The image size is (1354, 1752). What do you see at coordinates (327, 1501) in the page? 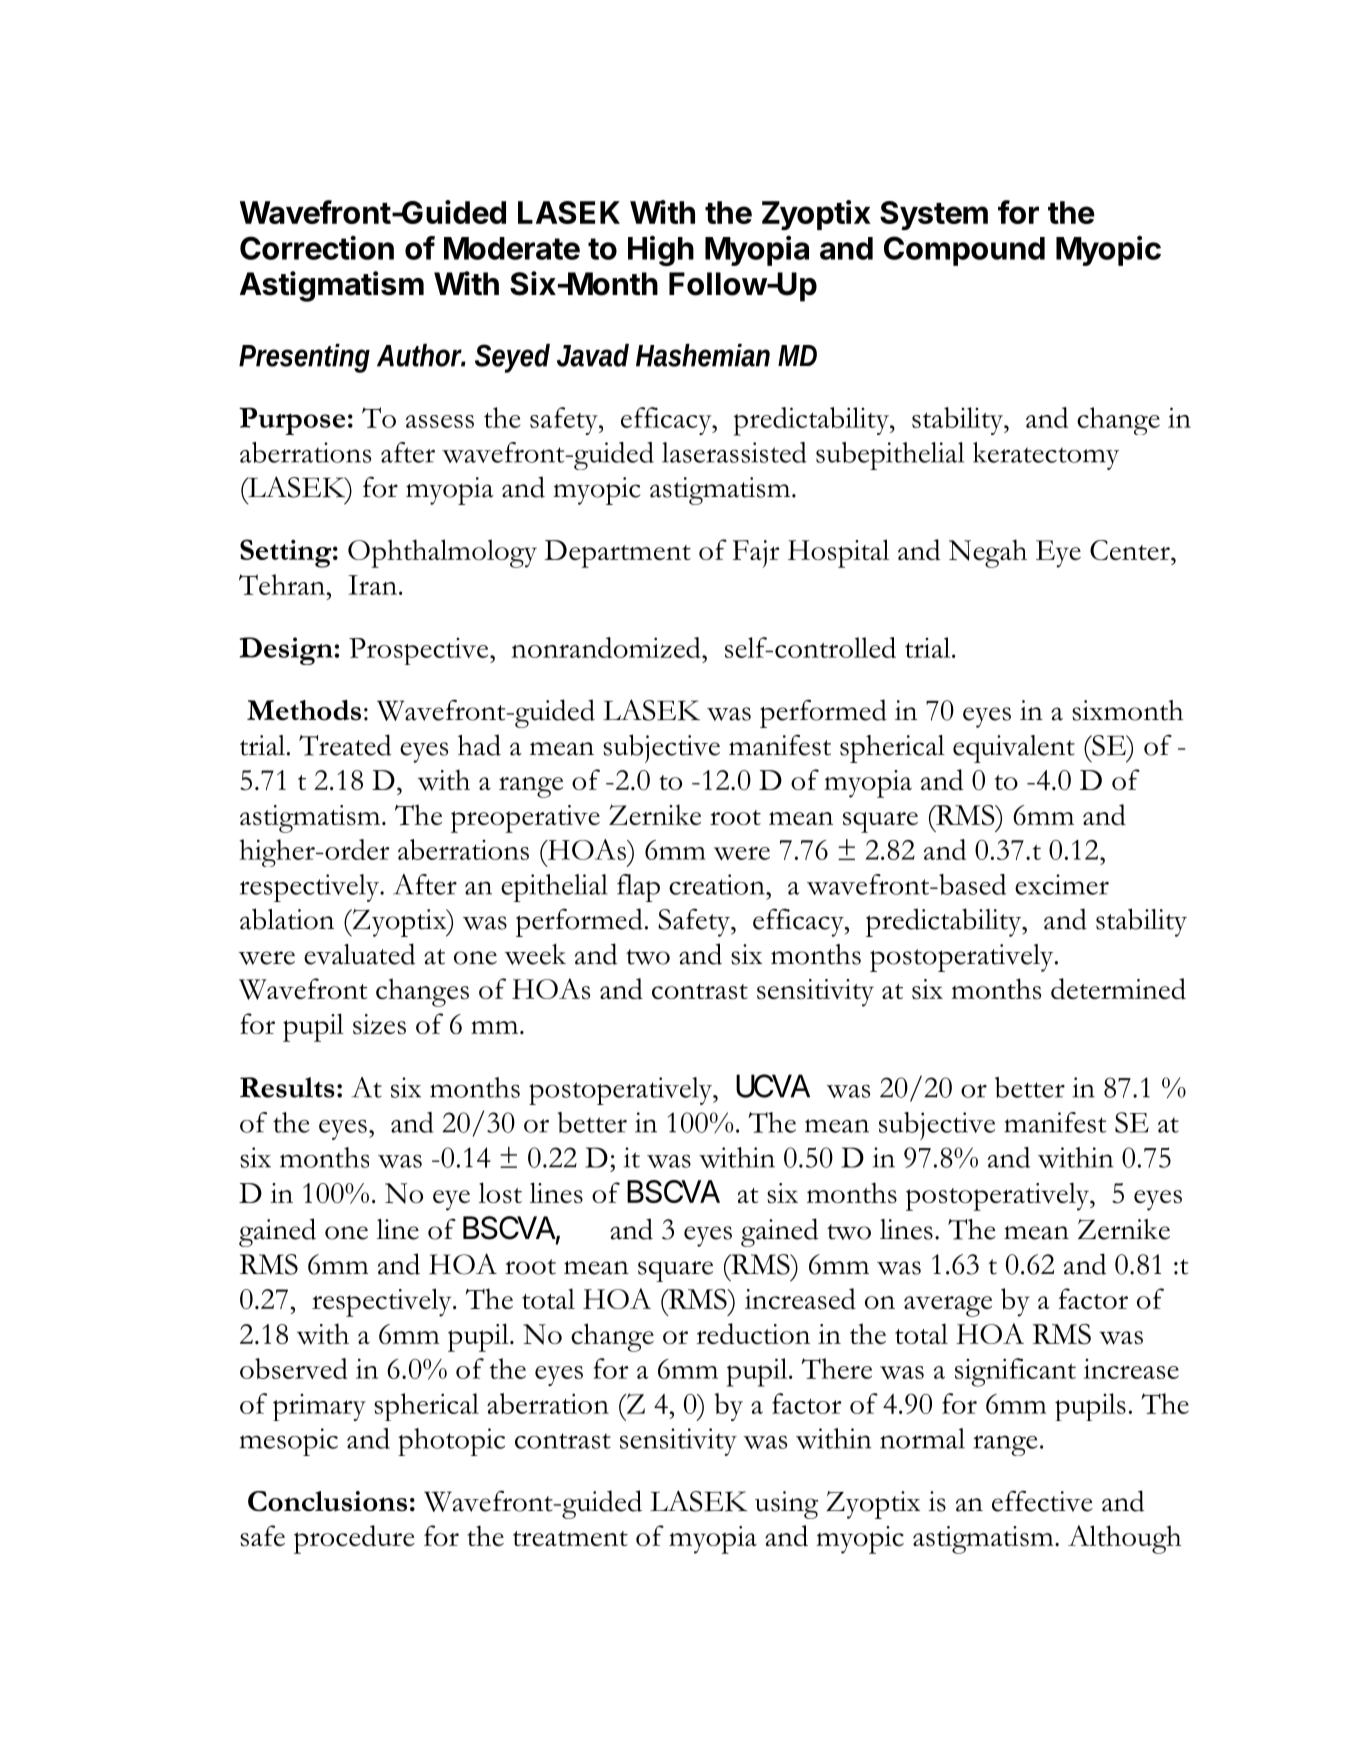
I see `Conclusions` at bounding box center [327, 1501].
